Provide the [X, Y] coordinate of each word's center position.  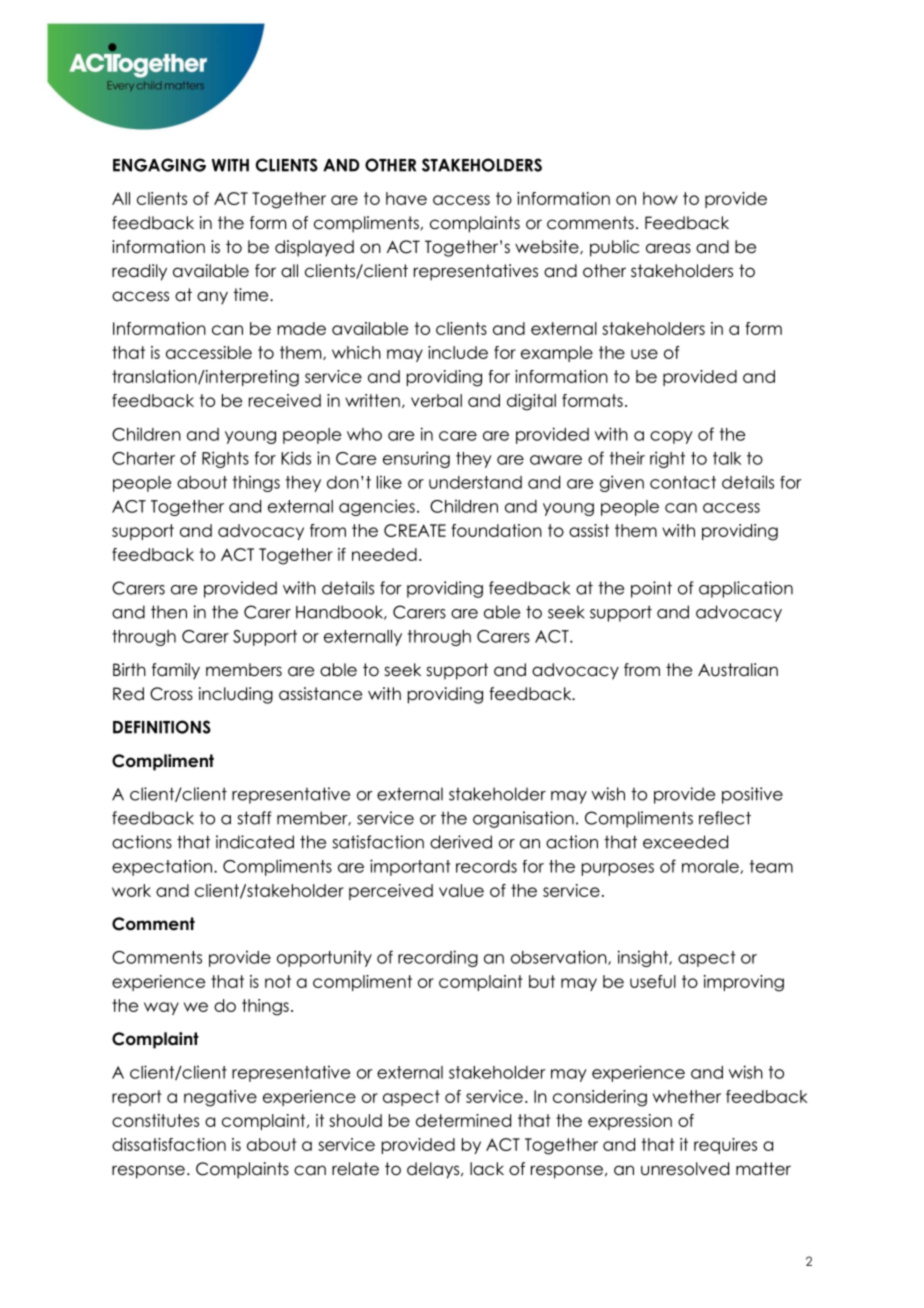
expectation [163, 868]
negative [220, 1098]
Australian [738, 670]
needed [384, 554]
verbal [436, 400]
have [406, 198]
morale [711, 867]
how [660, 198]
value [461, 890]
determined [463, 1120]
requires [725, 1146]
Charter [143, 458]
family [176, 671]
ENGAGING [159, 165]
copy [671, 437]
